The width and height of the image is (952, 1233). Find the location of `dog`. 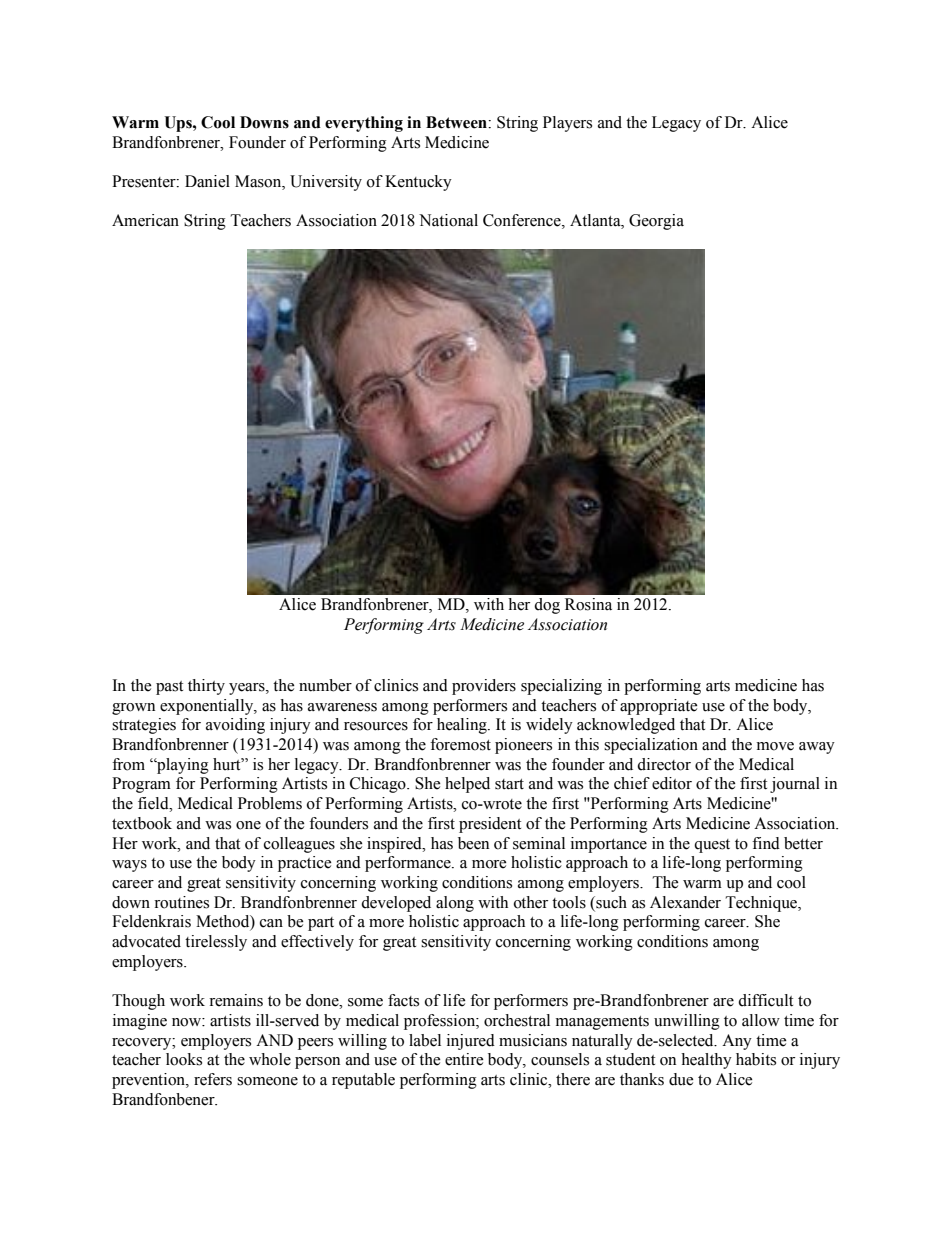

dog is located at coordinates (547, 606).
